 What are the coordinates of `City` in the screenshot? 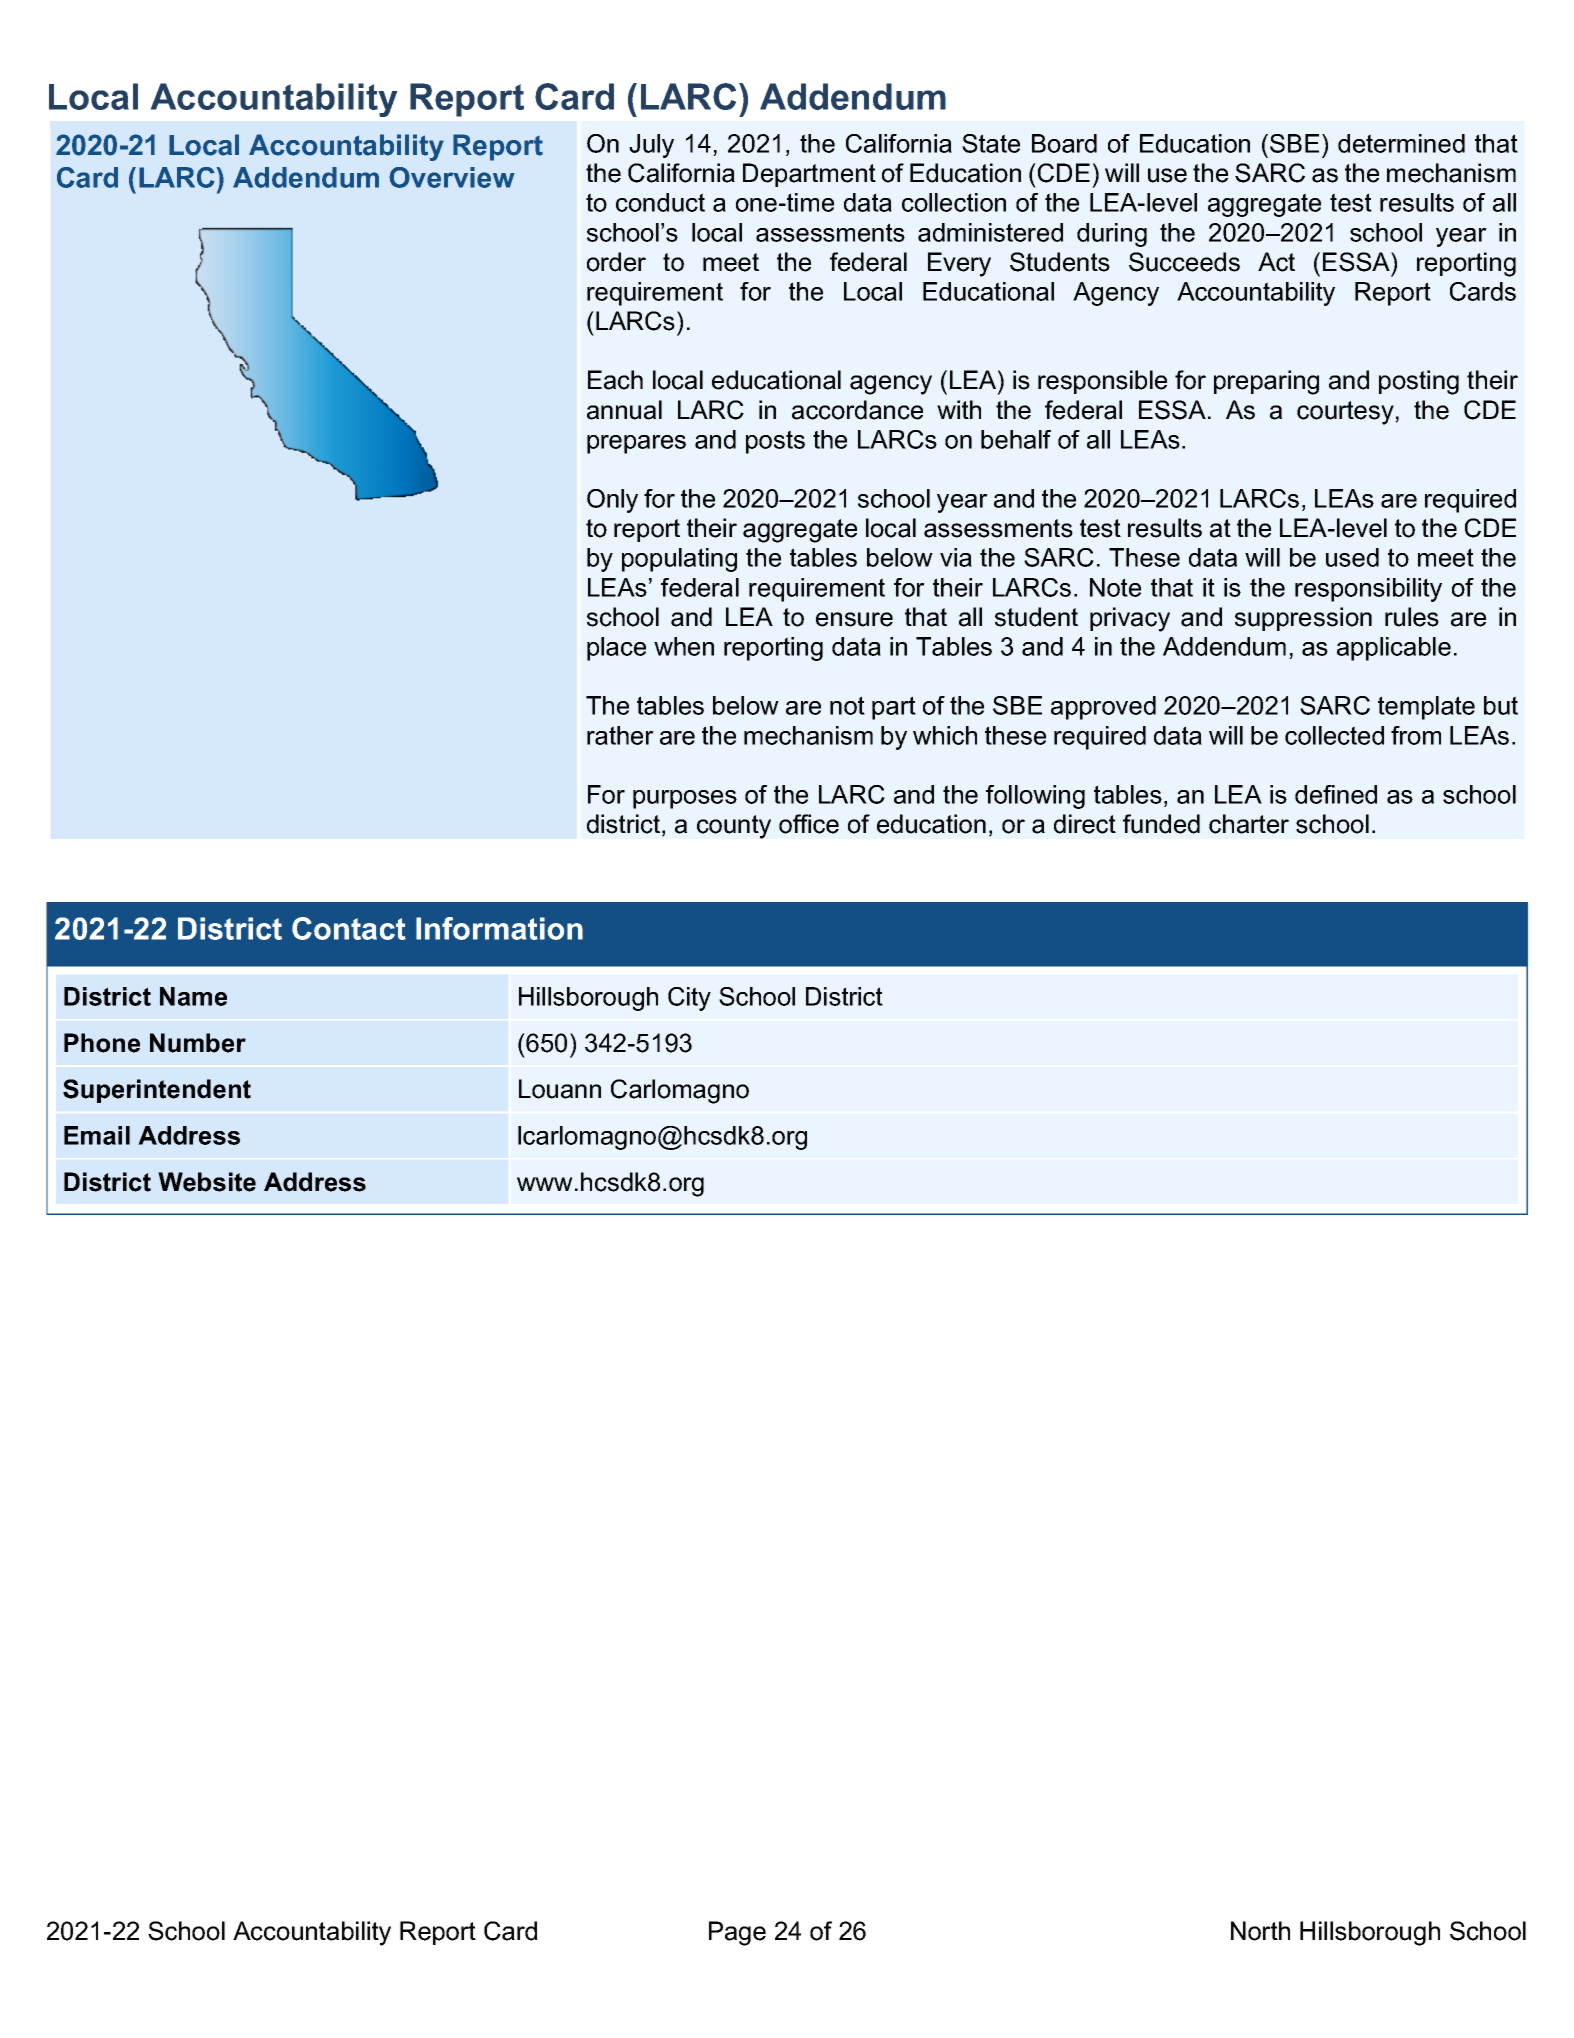 It's located at (689, 999).
